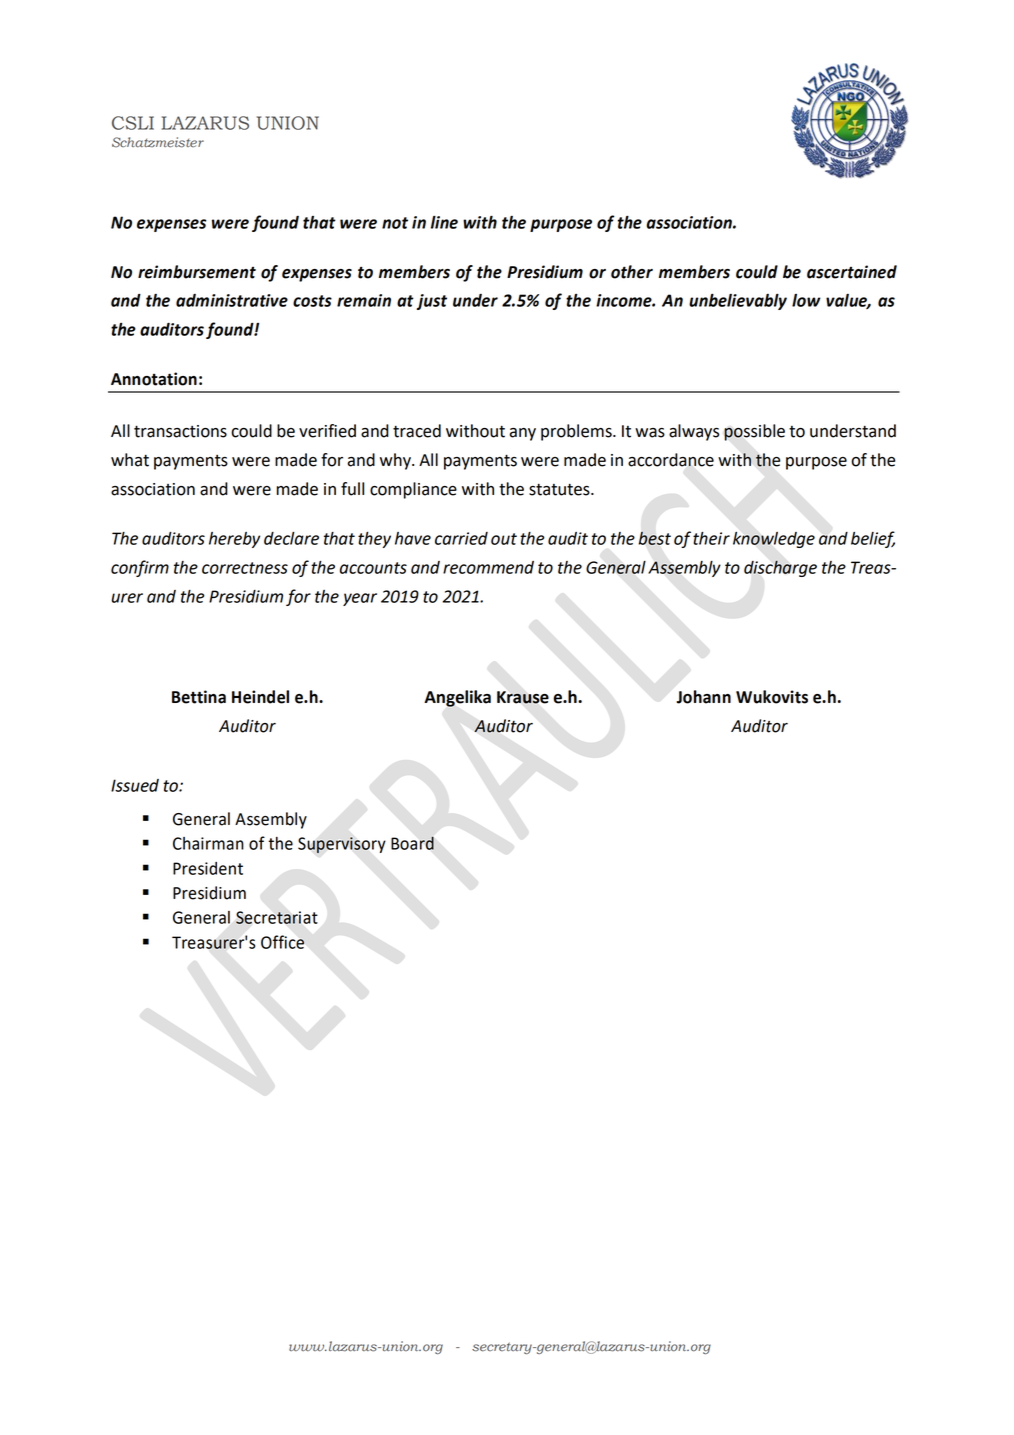 The width and height of the document is (1014, 1435). What do you see at coordinates (444, 222) in the document?
I see `line` at bounding box center [444, 222].
